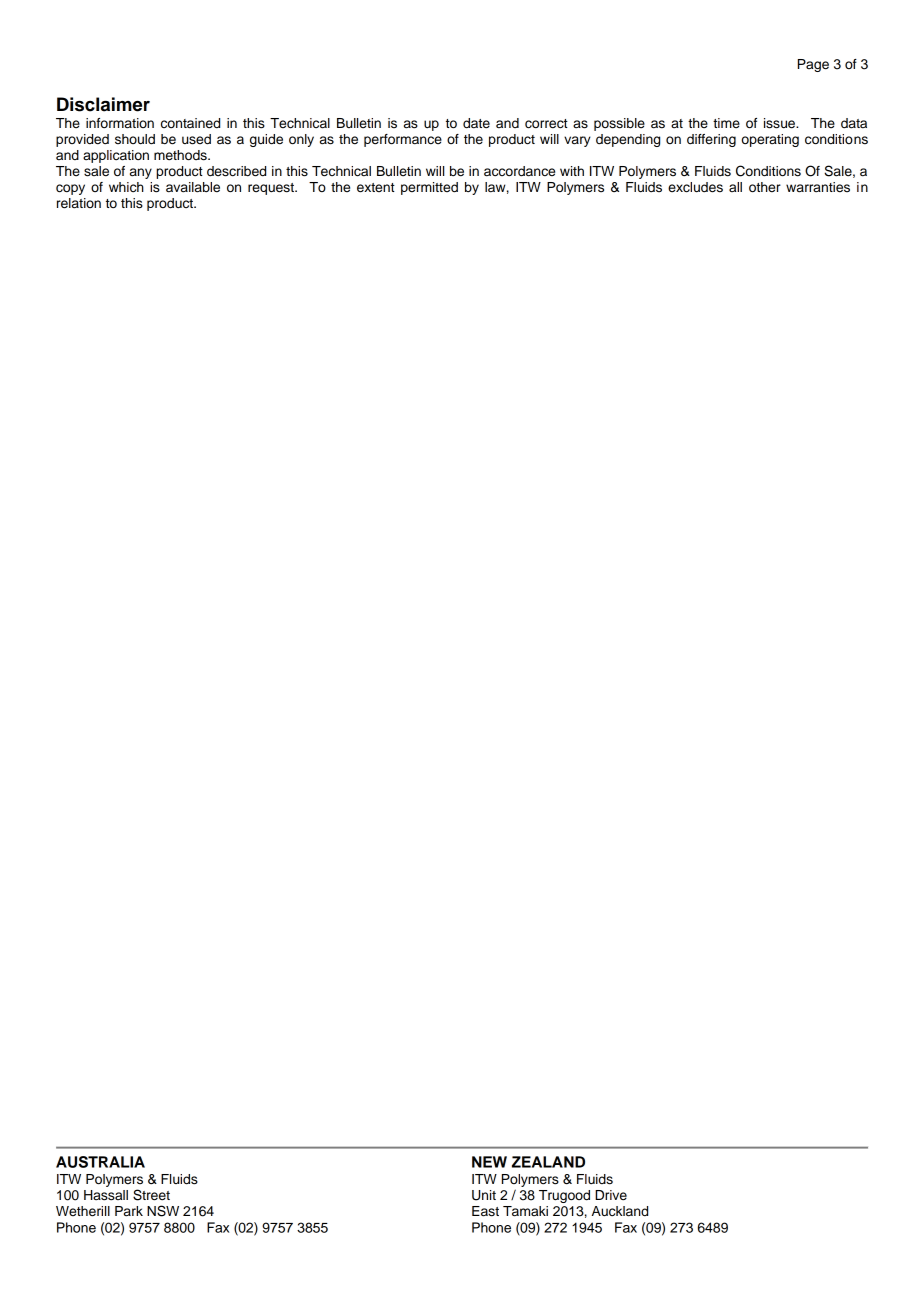  Describe the element at coordinates (484, 1195) in the image. I see `Unit` at that location.
